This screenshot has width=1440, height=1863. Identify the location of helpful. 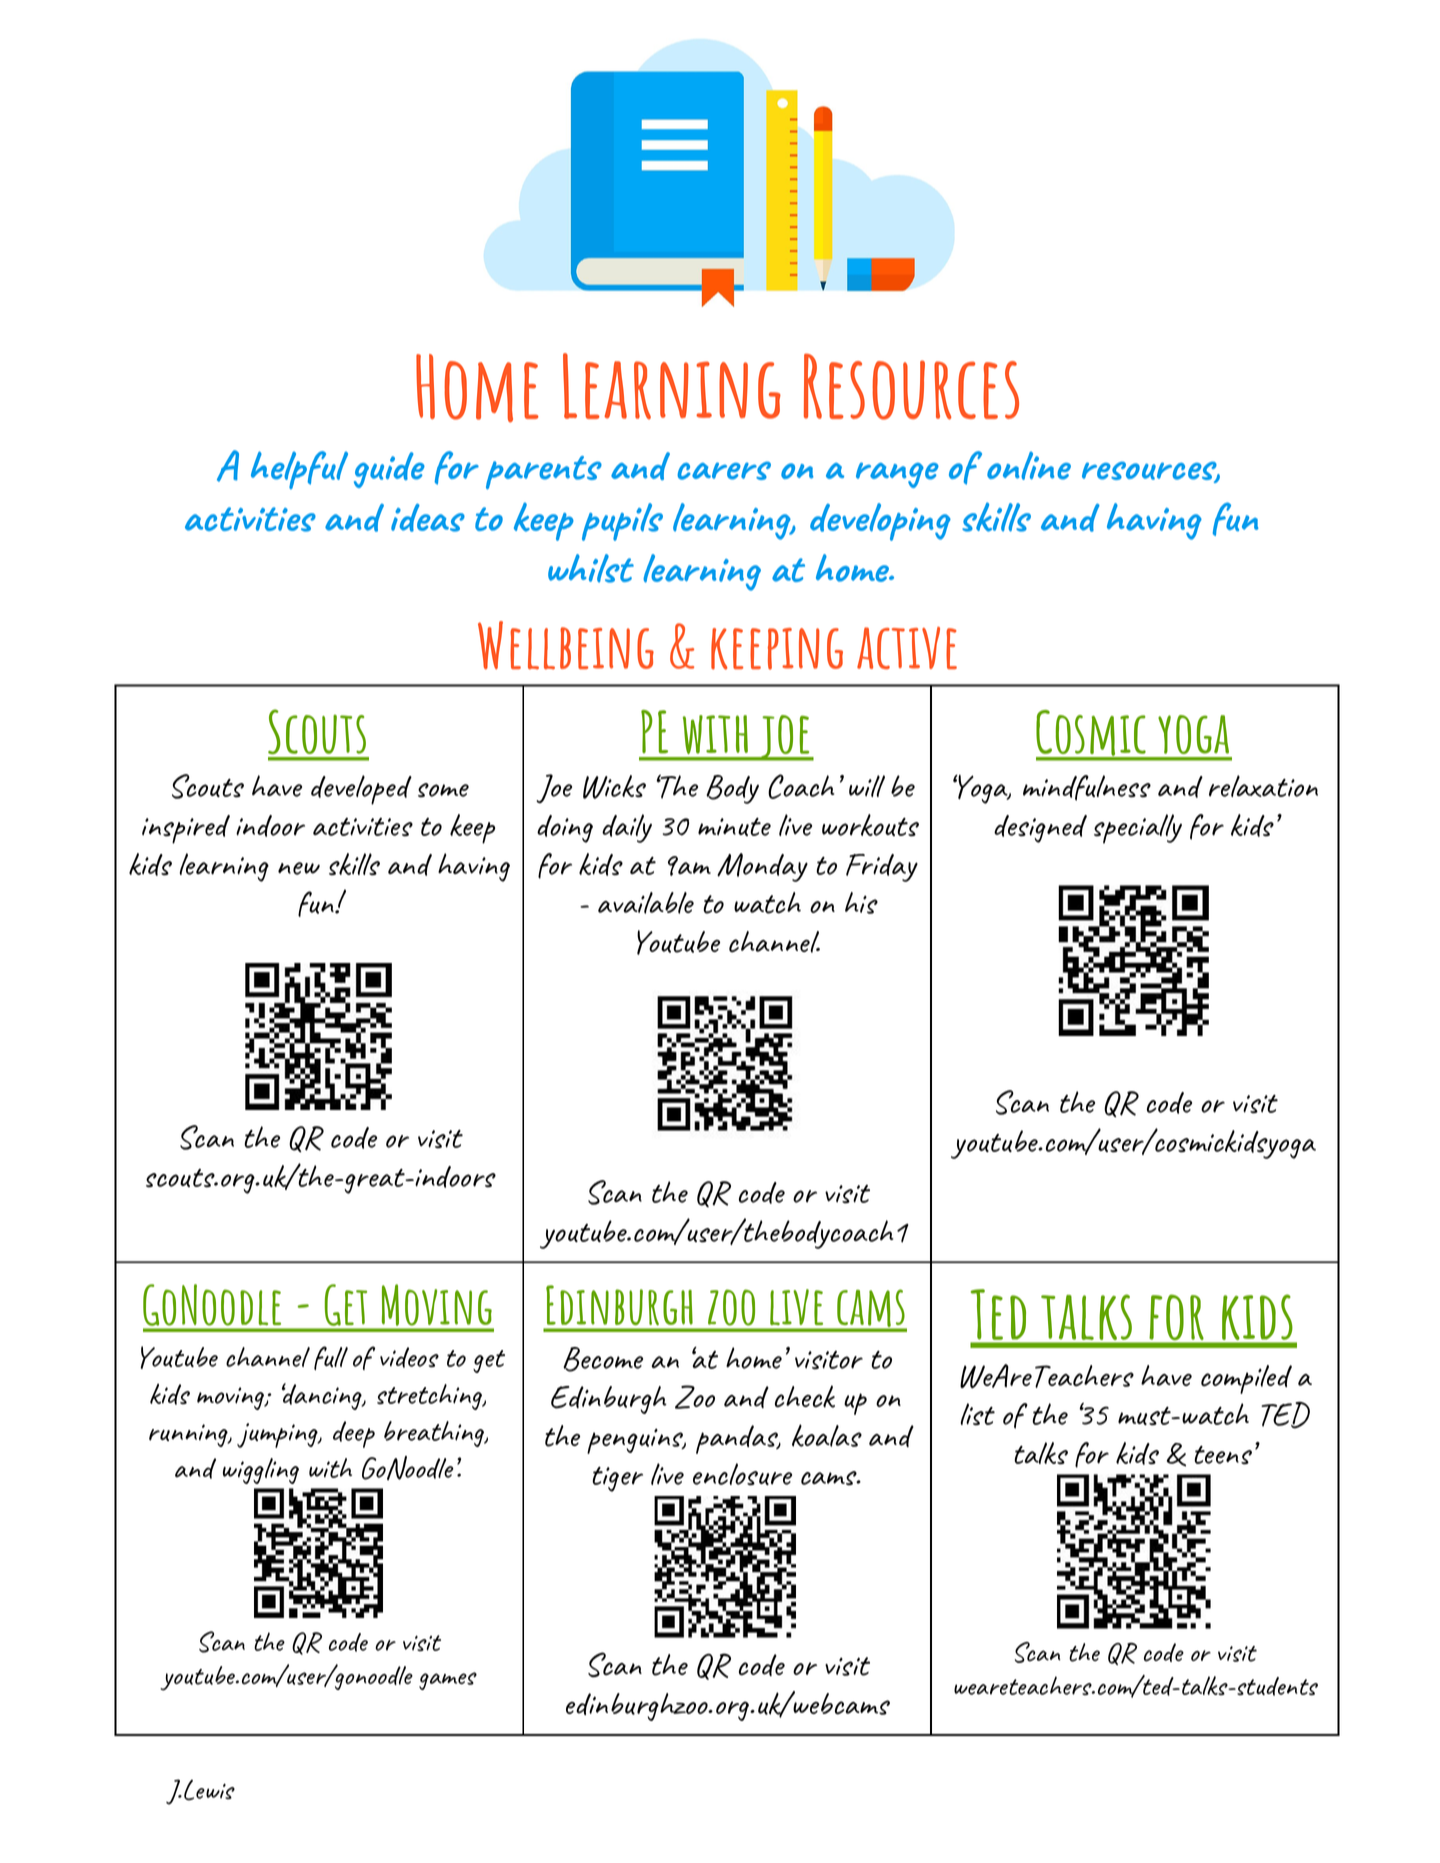
(299, 470).
